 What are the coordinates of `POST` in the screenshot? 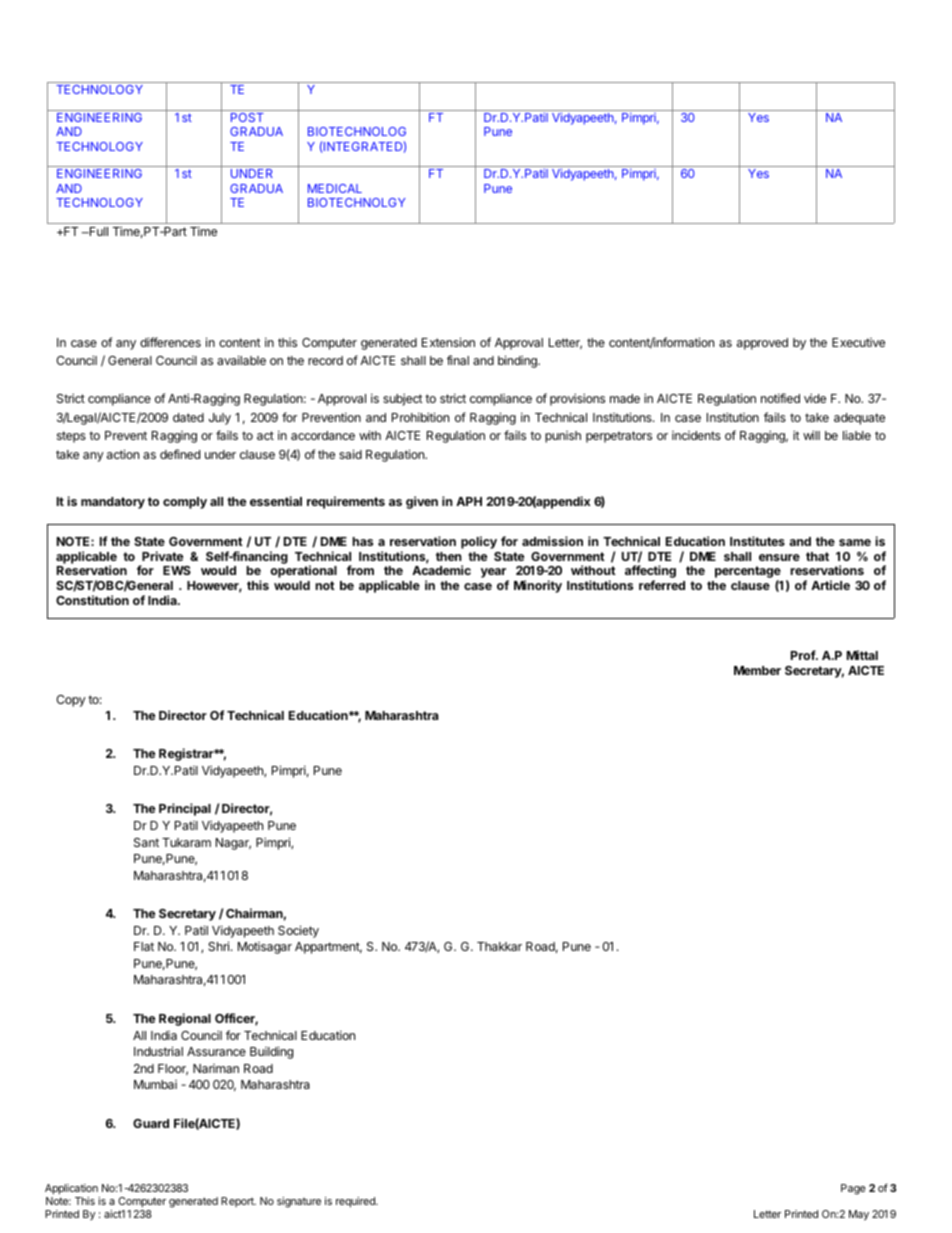 It's located at (247, 117).
